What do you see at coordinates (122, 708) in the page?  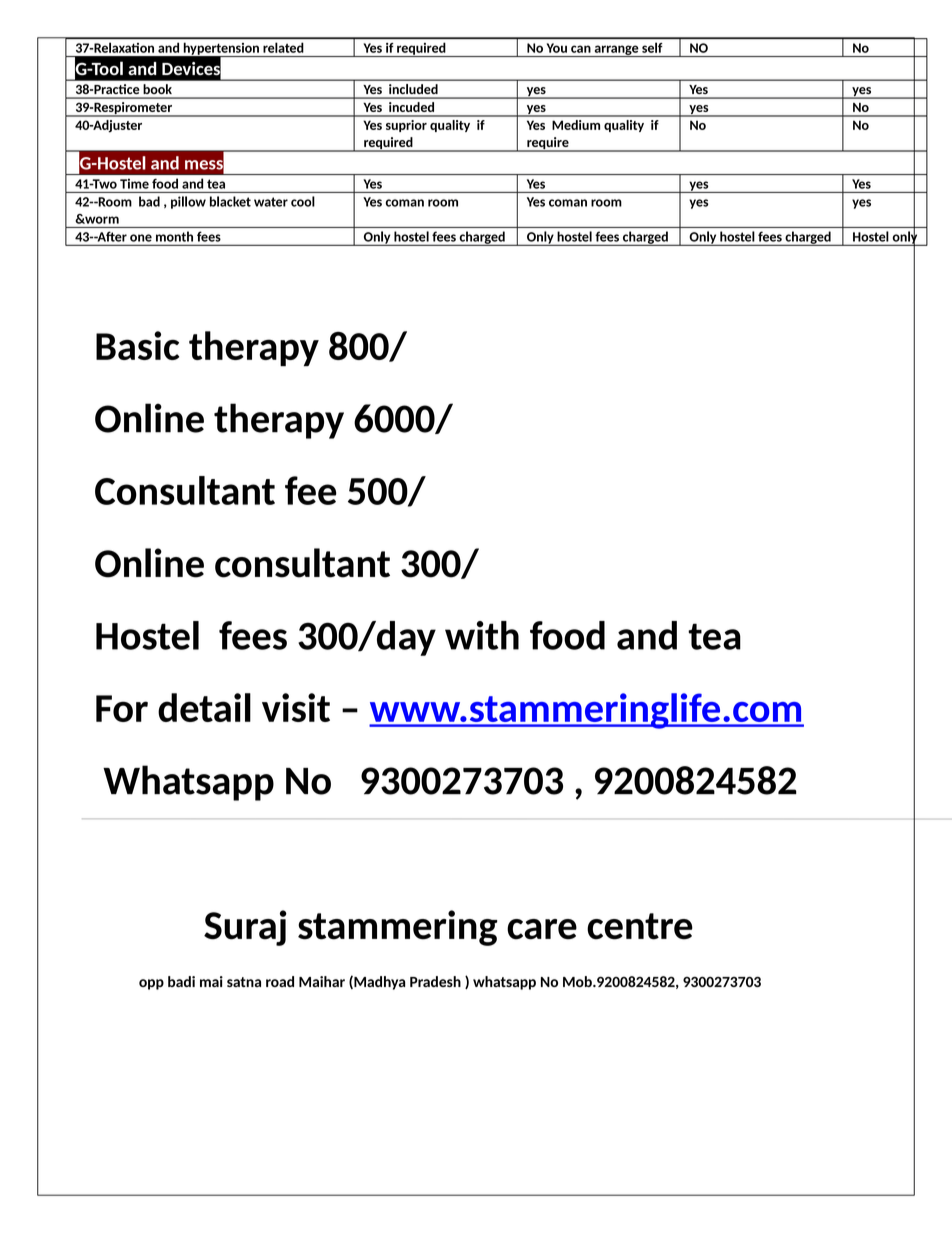 I see `For` at bounding box center [122, 708].
